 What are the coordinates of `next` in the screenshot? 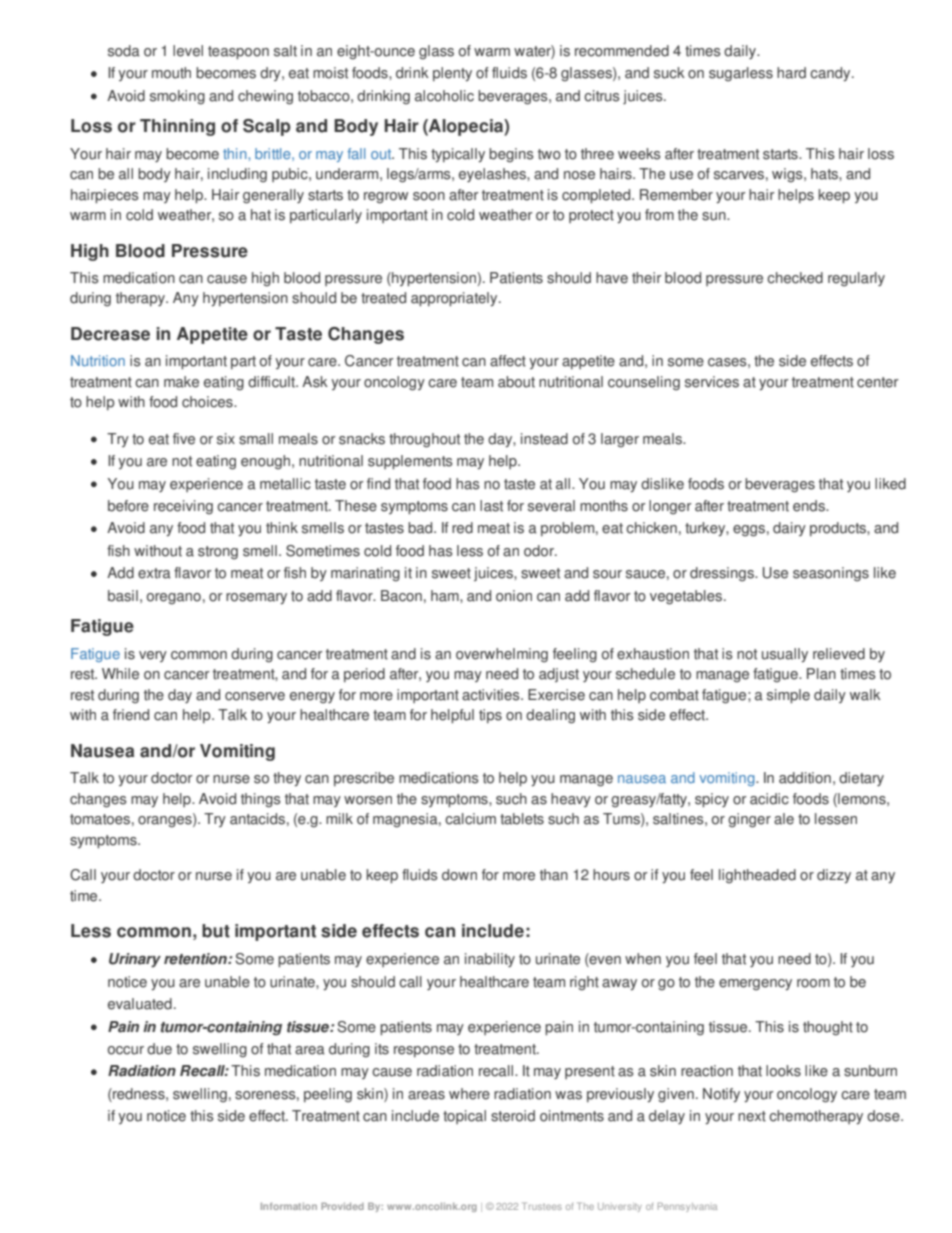 It's located at (752, 1116).
